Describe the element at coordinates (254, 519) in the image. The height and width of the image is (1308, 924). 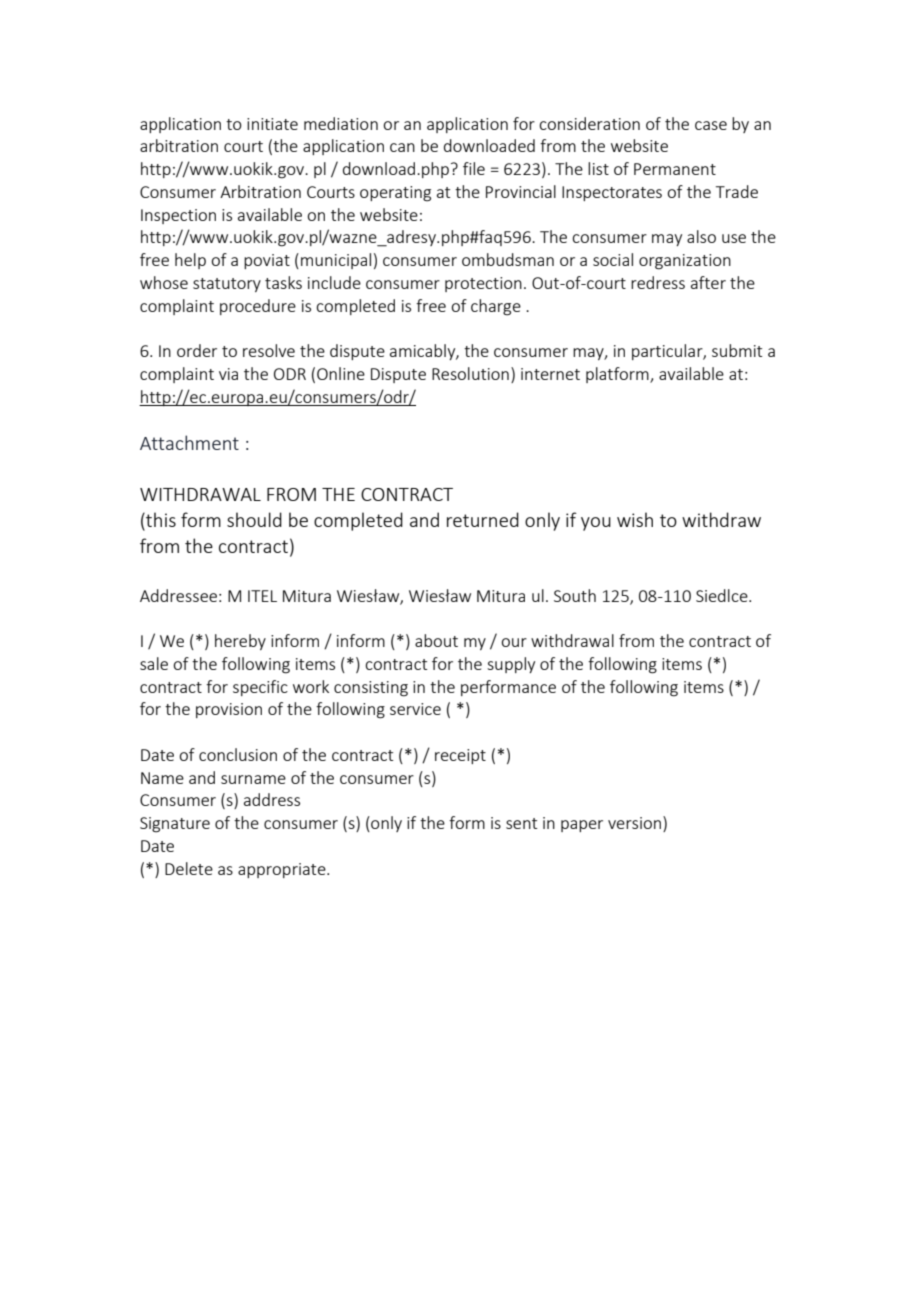
I see `should` at that location.
